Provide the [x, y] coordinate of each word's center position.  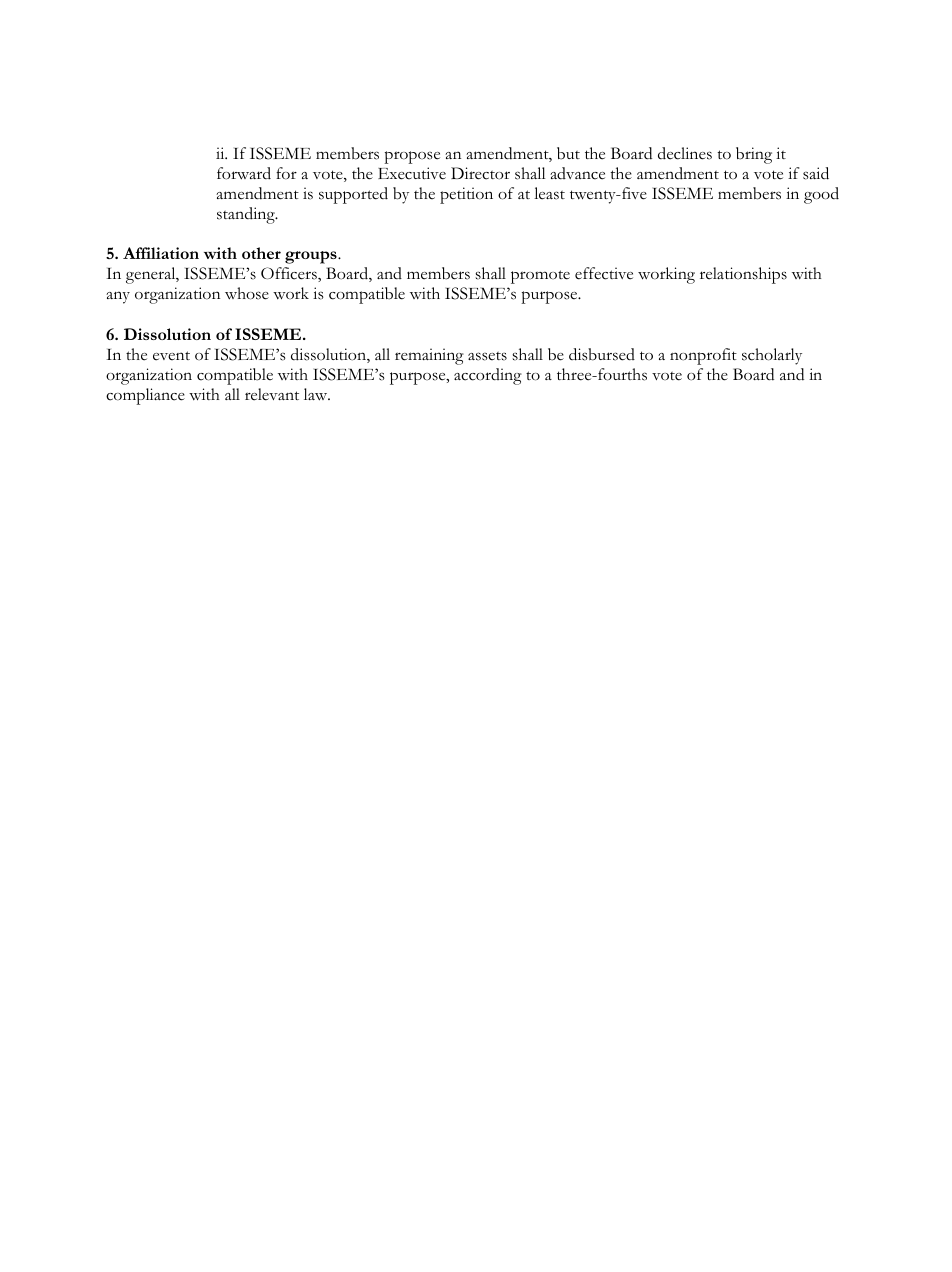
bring [754, 155]
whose [247, 293]
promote [540, 277]
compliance [145, 396]
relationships [743, 275]
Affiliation [161, 253]
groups [312, 257]
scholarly [772, 356]
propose [412, 157]
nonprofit [703, 356]
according [488, 376]
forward [244, 173]
